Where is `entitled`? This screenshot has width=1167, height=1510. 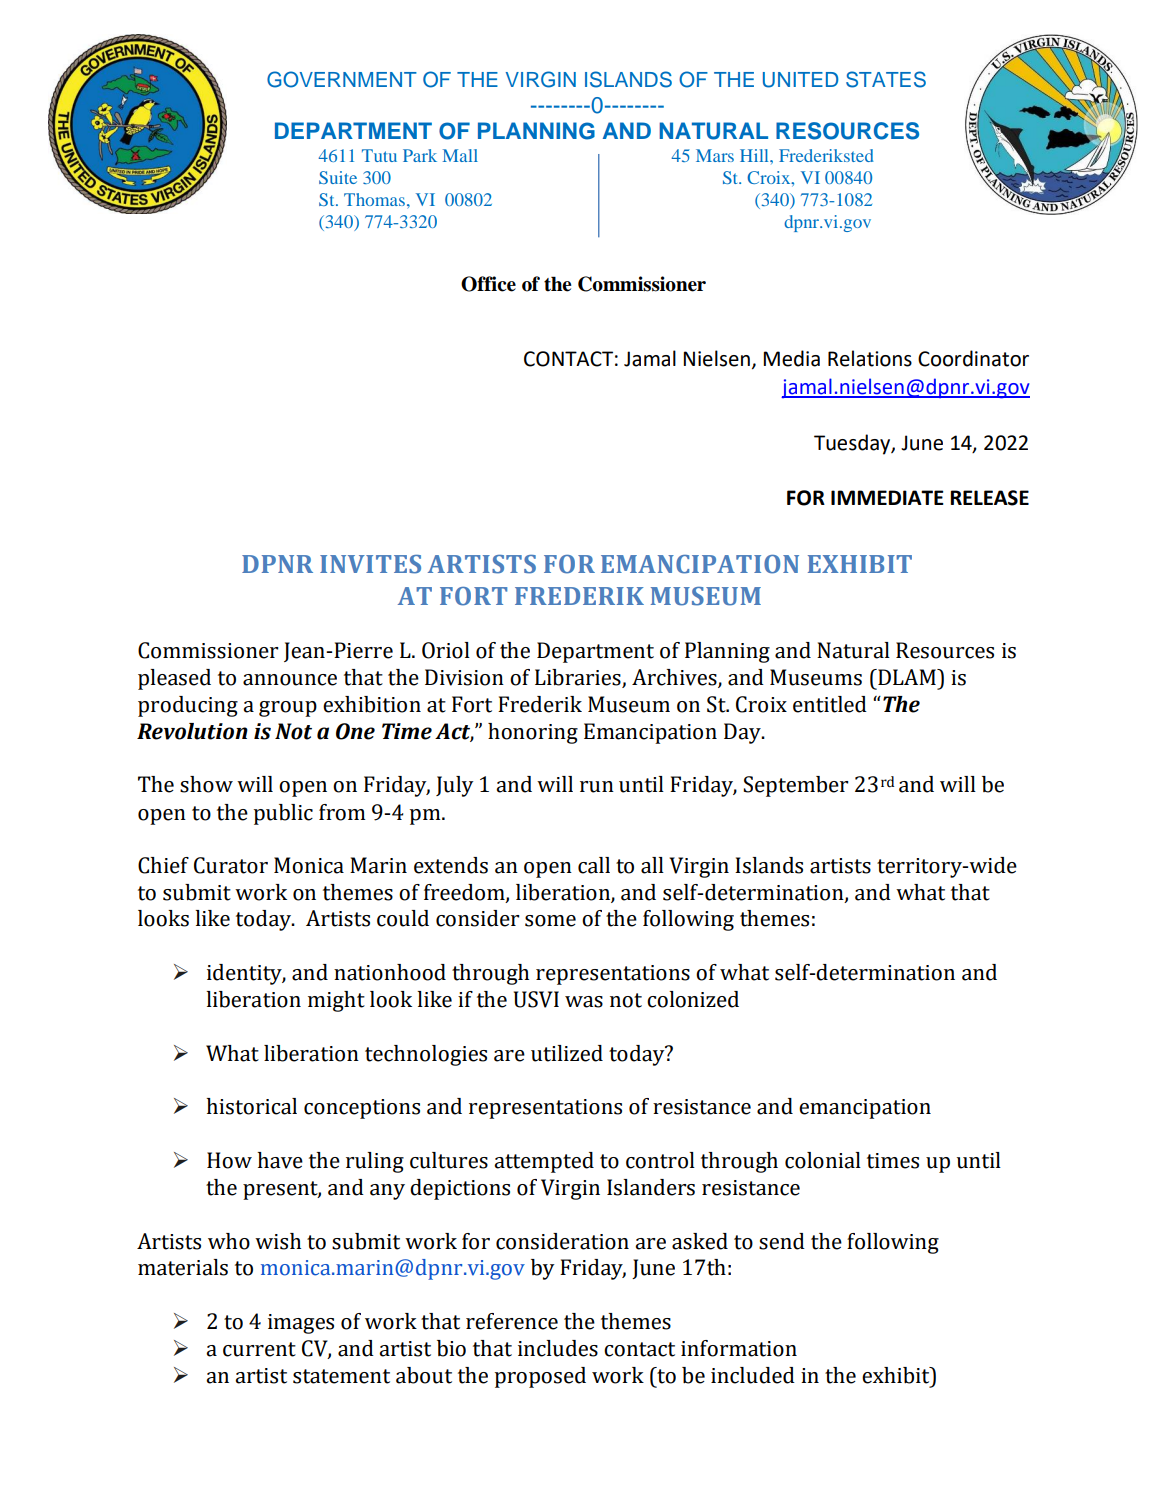
entitled is located at coordinates (830, 704).
